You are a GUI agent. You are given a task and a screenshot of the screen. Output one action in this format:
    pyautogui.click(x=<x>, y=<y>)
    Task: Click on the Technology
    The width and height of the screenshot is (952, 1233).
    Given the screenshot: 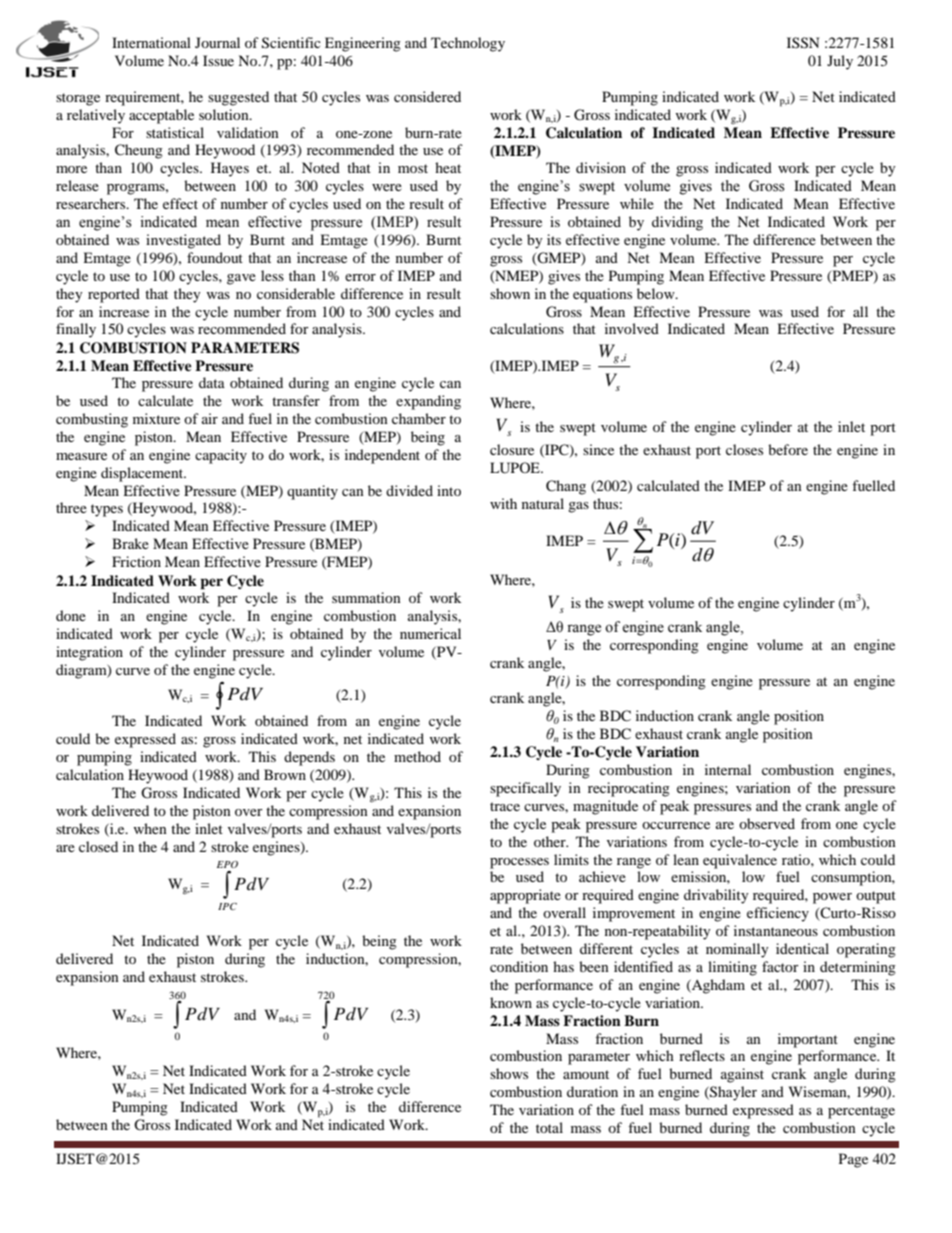 What is the action you would take?
    pyautogui.click(x=468, y=44)
